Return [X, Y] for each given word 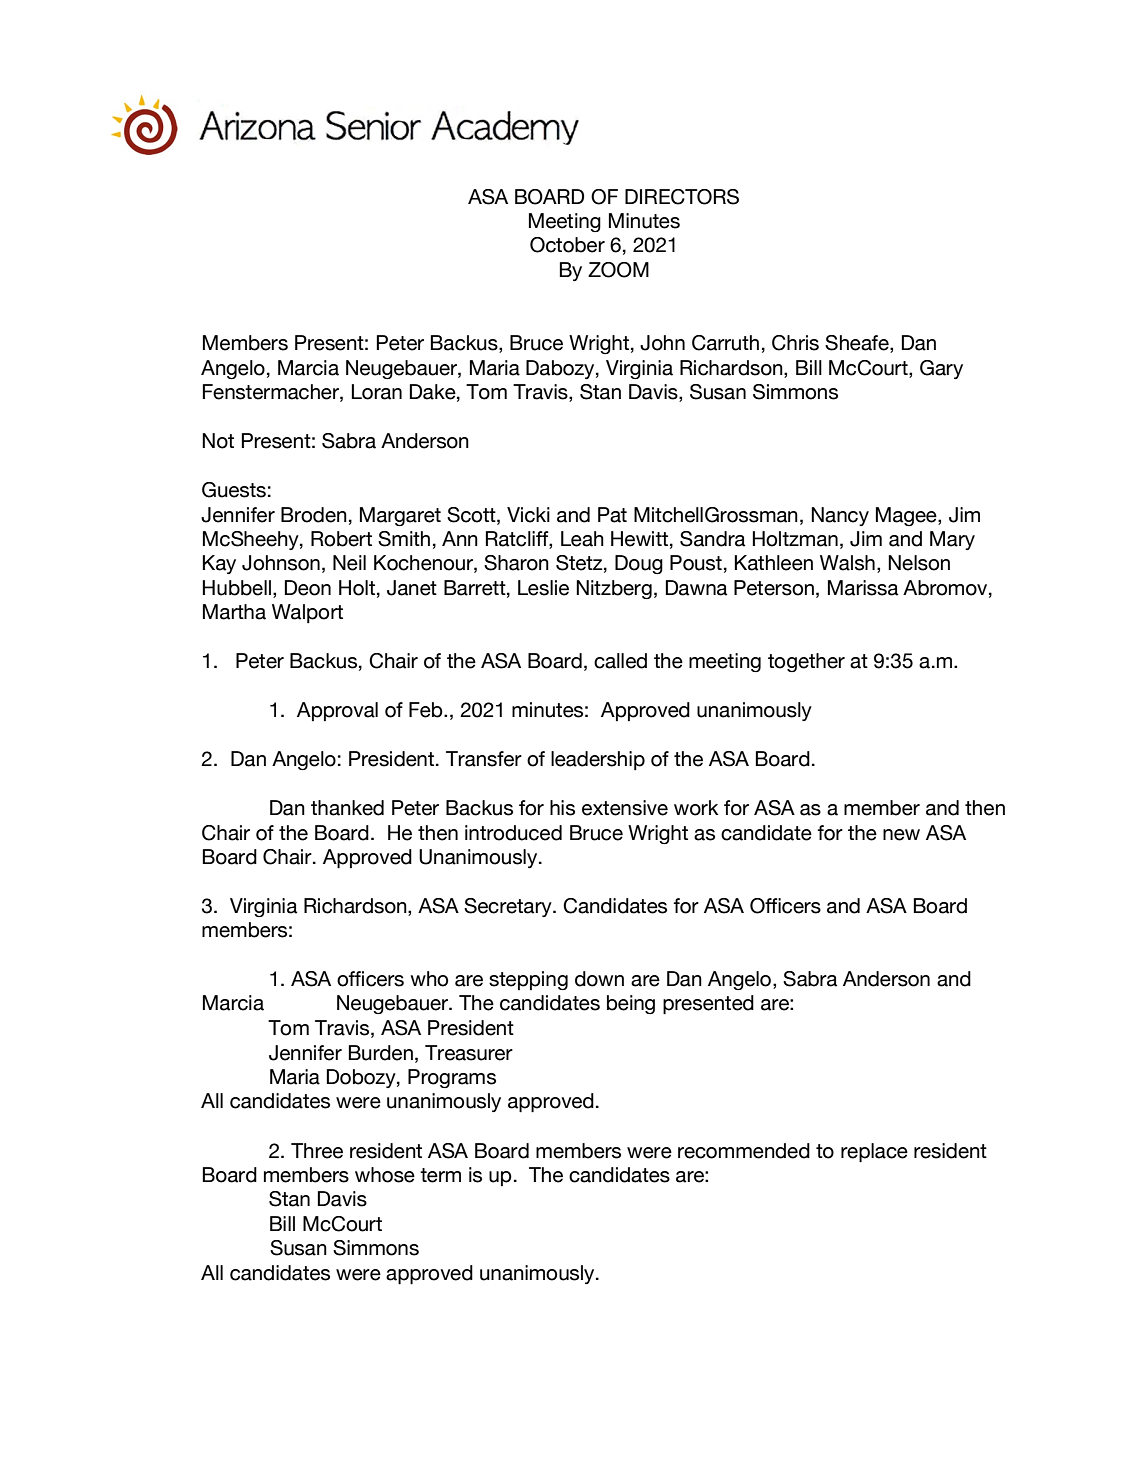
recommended [744, 1151]
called [620, 661]
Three [317, 1151]
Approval [337, 711]
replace [874, 1152]
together [806, 662]
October [567, 245]
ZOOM [618, 270]
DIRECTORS [682, 197]
